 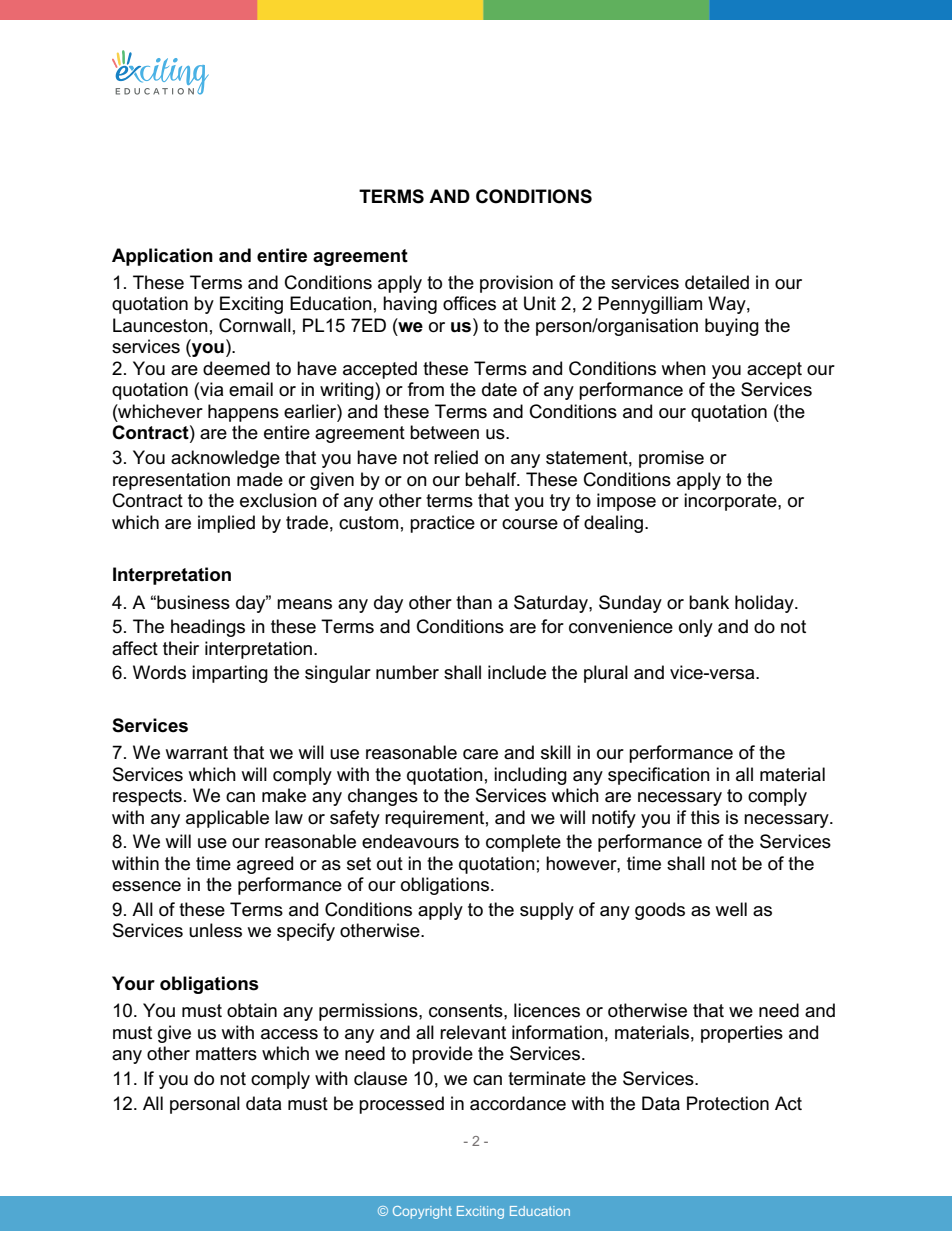 What do you see at coordinates (162, 257) in the image?
I see `Application` at bounding box center [162, 257].
